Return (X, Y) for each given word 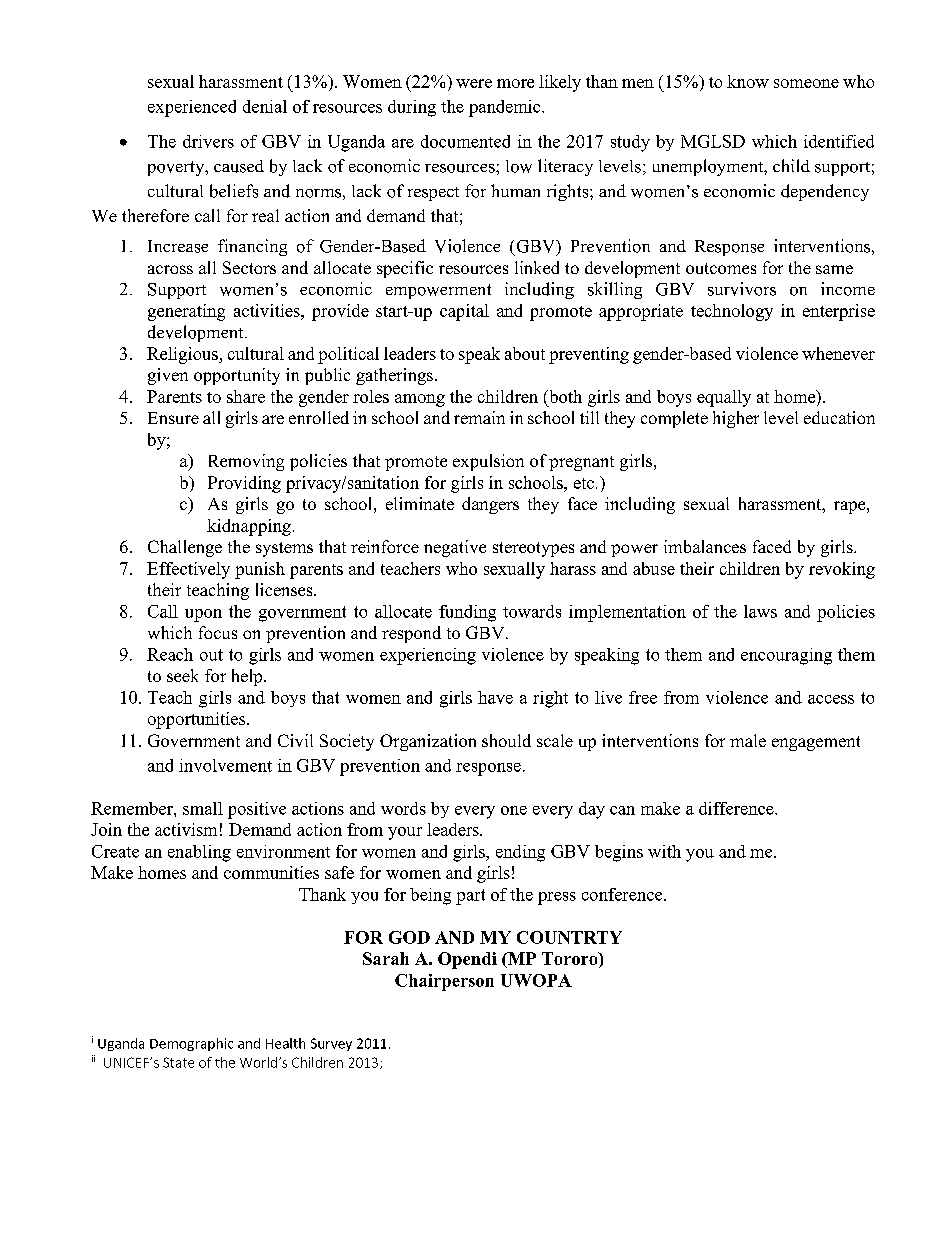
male (748, 740)
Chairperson (444, 982)
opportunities (198, 720)
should (506, 740)
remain (479, 417)
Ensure (173, 418)
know (748, 81)
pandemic (506, 108)
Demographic (191, 1044)
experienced (192, 108)
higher (736, 419)
